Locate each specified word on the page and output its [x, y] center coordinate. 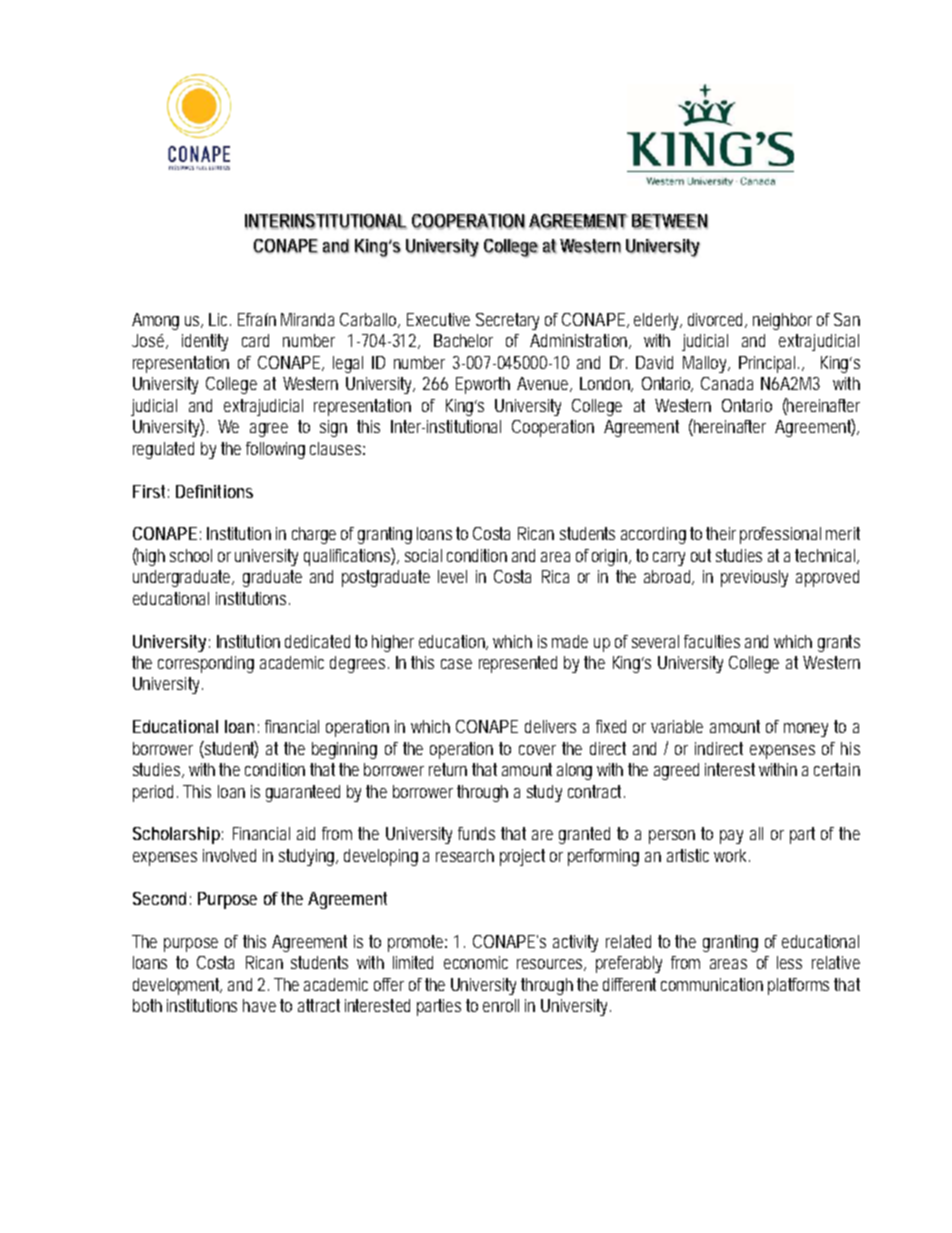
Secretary [507, 321]
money [806, 730]
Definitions [214, 491]
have [259, 1005]
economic [476, 962]
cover [537, 750]
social [423, 555]
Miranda [307, 319]
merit [843, 533]
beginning [344, 750]
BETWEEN [670, 221]
